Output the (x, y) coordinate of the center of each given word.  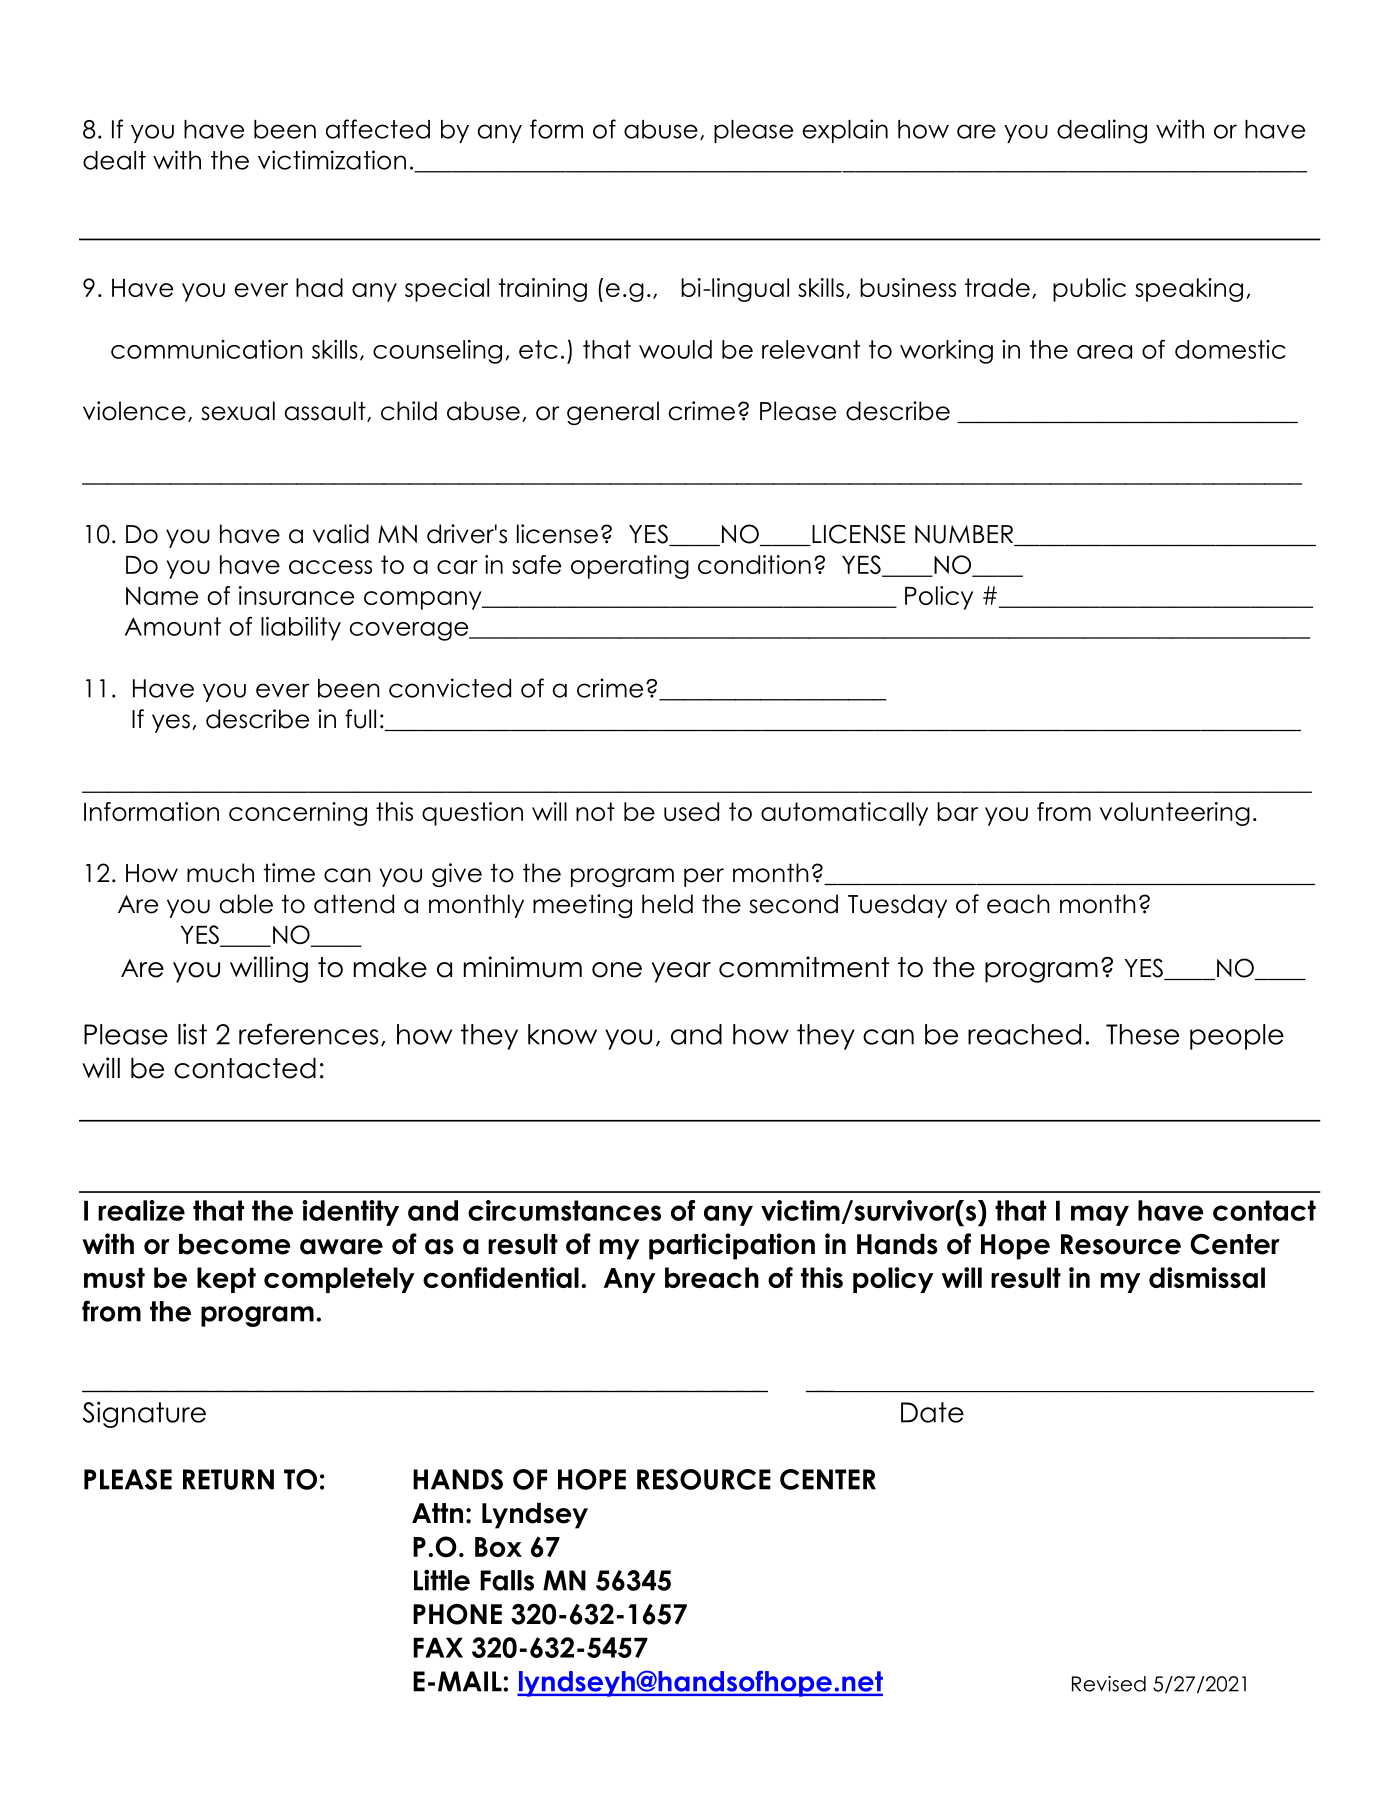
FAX (438, 1647)
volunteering (1175, 814)
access (330, 567)
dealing (1102, 131)
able (246, 904)
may (1100, 1215)
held (667, 904)
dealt (114, 160)
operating (630, 567)
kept (226, 1280)
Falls (507, 1580)
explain (845, 131)
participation (732, 1246)
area (1104, 352)
